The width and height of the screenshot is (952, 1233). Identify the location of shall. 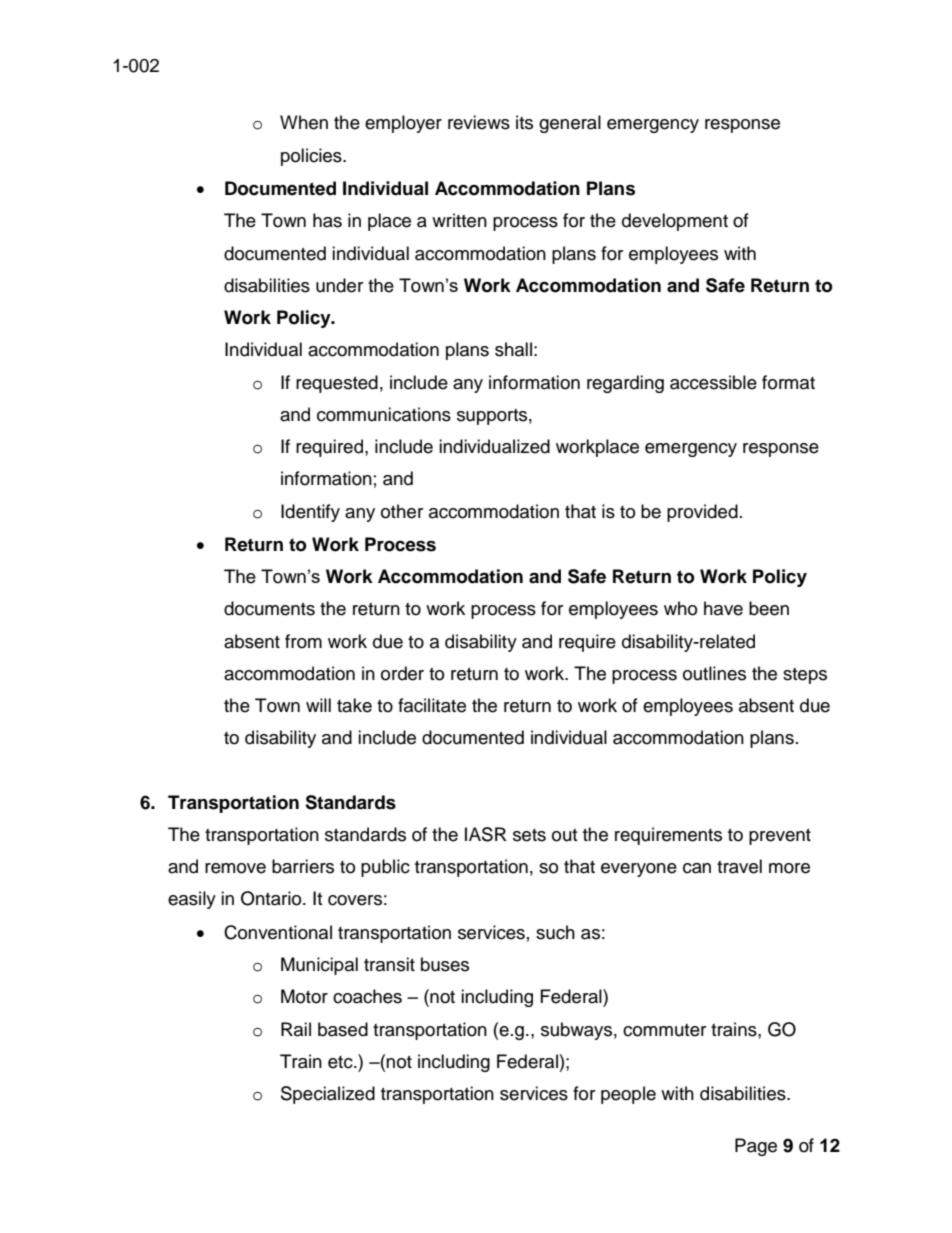
(513, 349).
